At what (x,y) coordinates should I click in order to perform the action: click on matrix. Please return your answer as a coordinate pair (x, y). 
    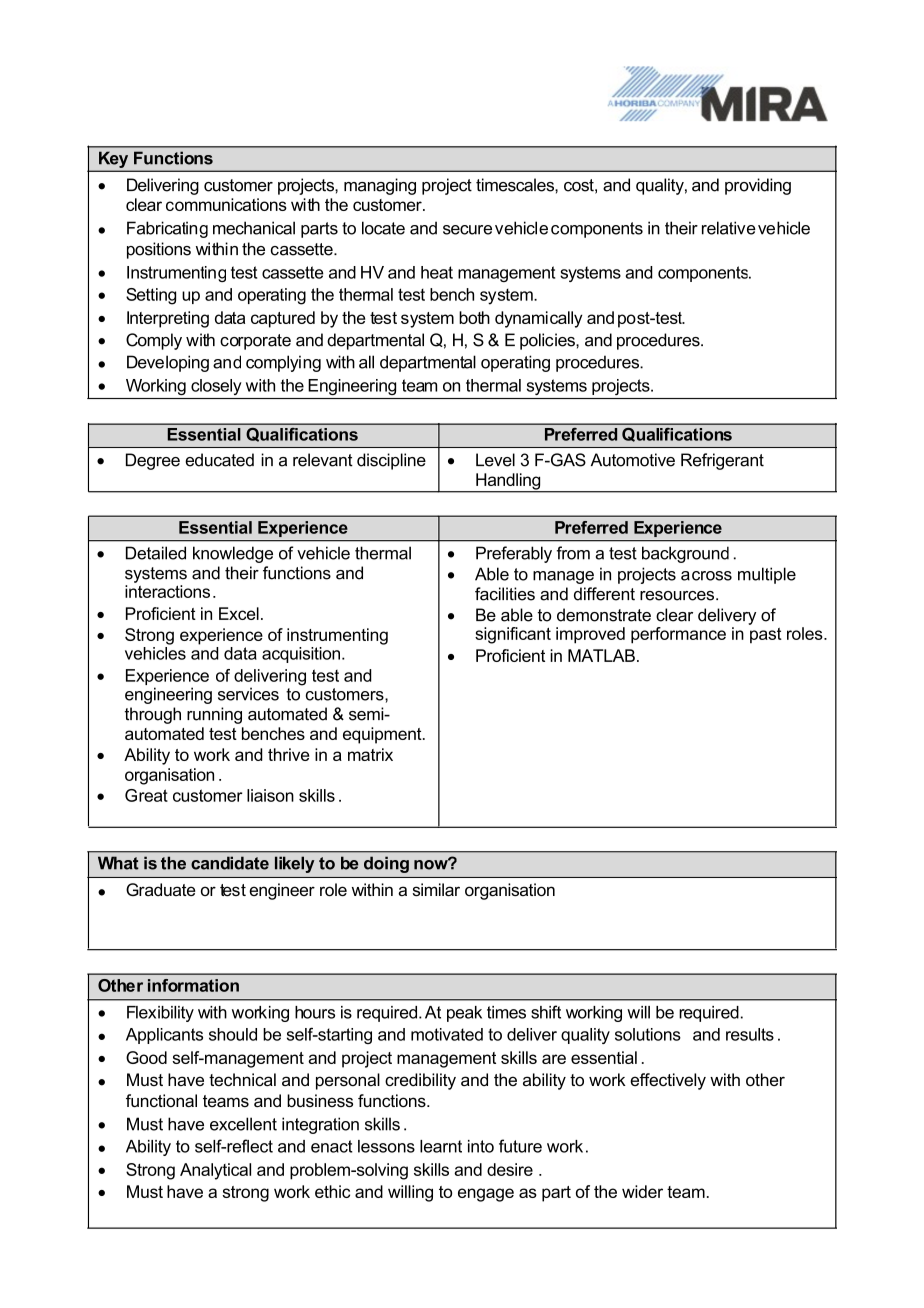
    Looking at the image, I should click on (370, 754).
